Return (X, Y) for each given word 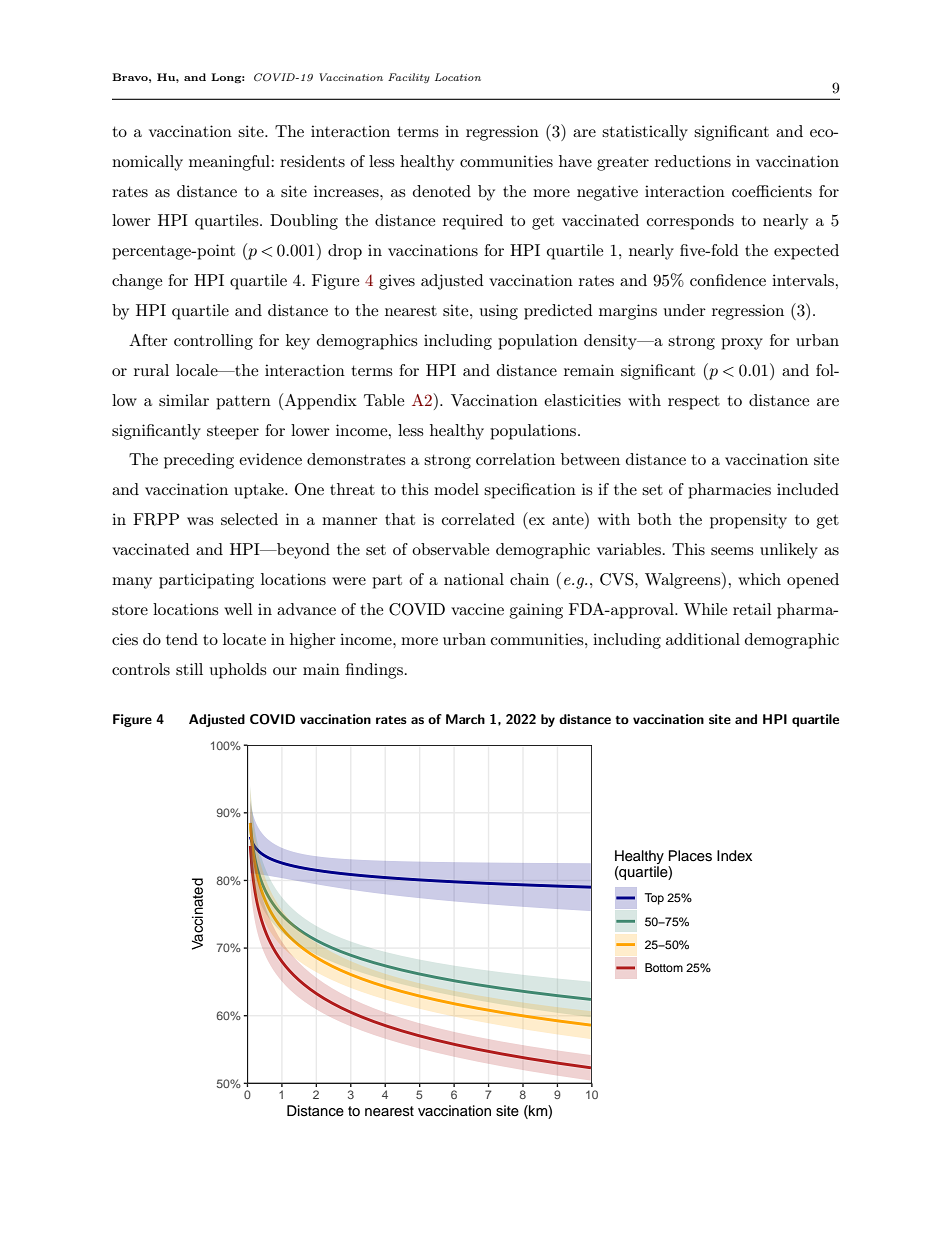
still (189, 669)
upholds (238, 671)
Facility (409, 78)
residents (312, 161)
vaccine (477, 609)
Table (384, 400)
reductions (693, 161)
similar (184, 400)
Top (654, 899)
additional (703, 639)
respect (694, 402)
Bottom (664, 967)
